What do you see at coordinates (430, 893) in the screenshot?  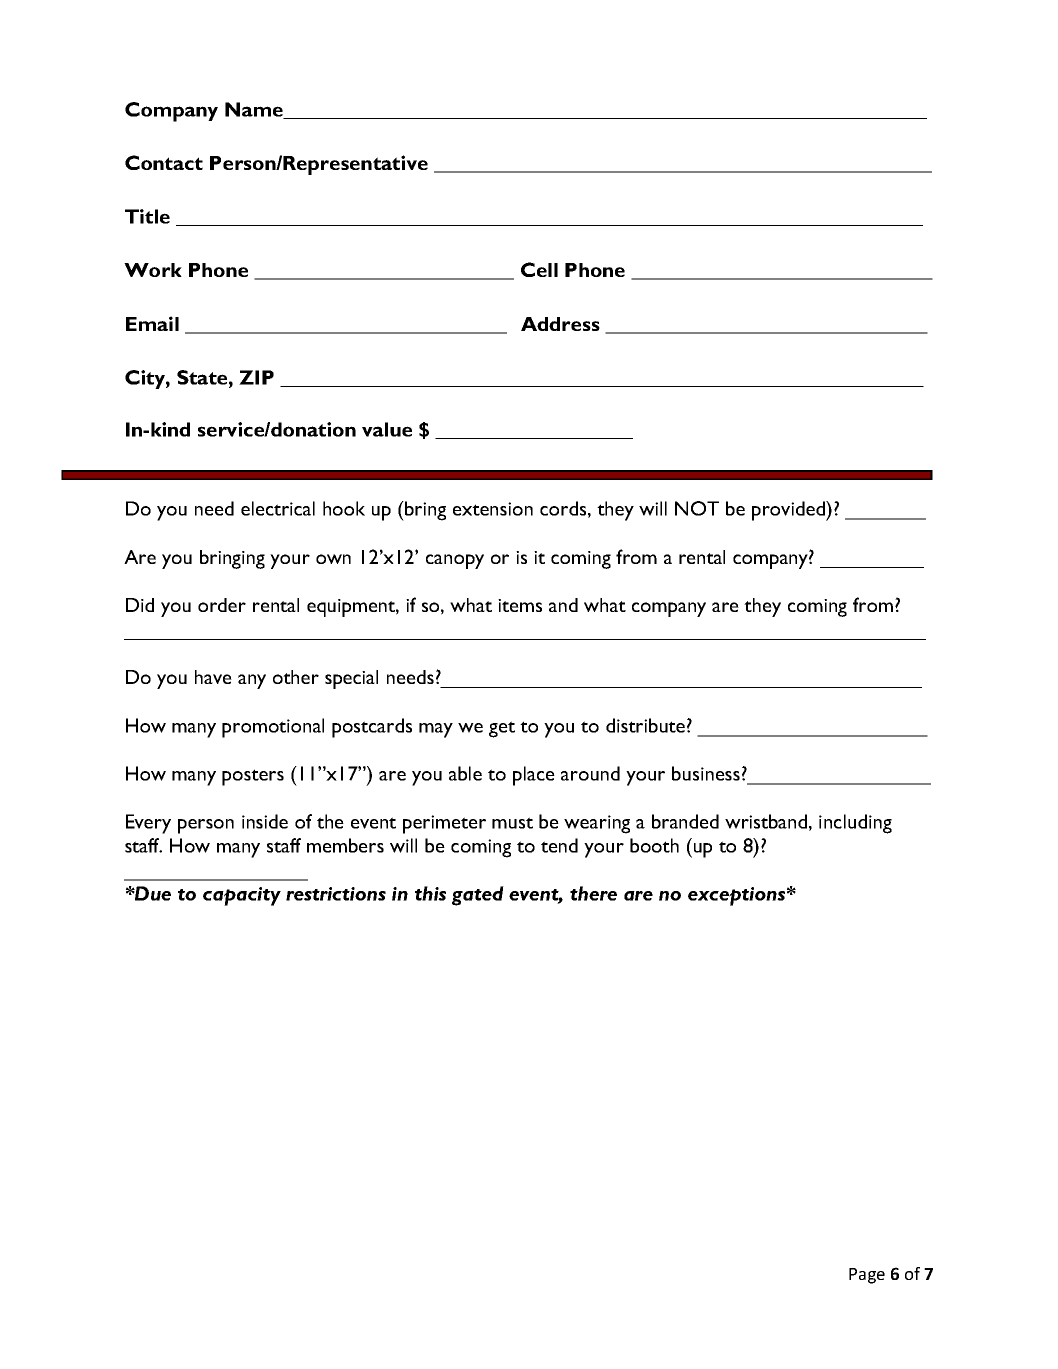 I see `this` at bounding box center [430, 893].
